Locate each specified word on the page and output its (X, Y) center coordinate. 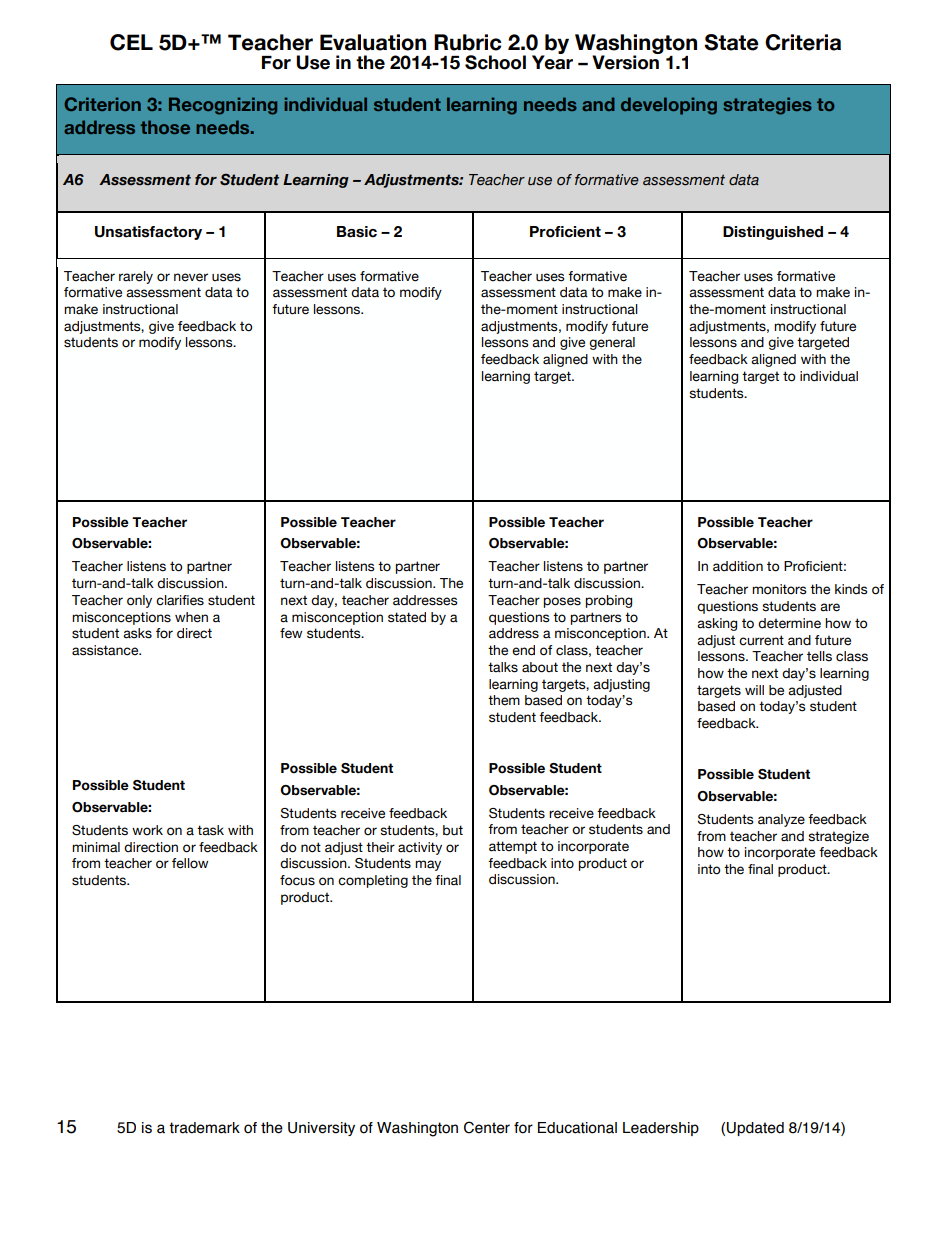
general (612, 343)
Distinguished (773, 233)
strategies (767, 106)
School (495, 62)
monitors (779, 589)
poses (562, 602)
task (210, 830)
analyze (781, 820)
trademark (204, 1128)
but (453, 830)
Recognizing (223, 106)
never (191, 277)
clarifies (180, 600)
